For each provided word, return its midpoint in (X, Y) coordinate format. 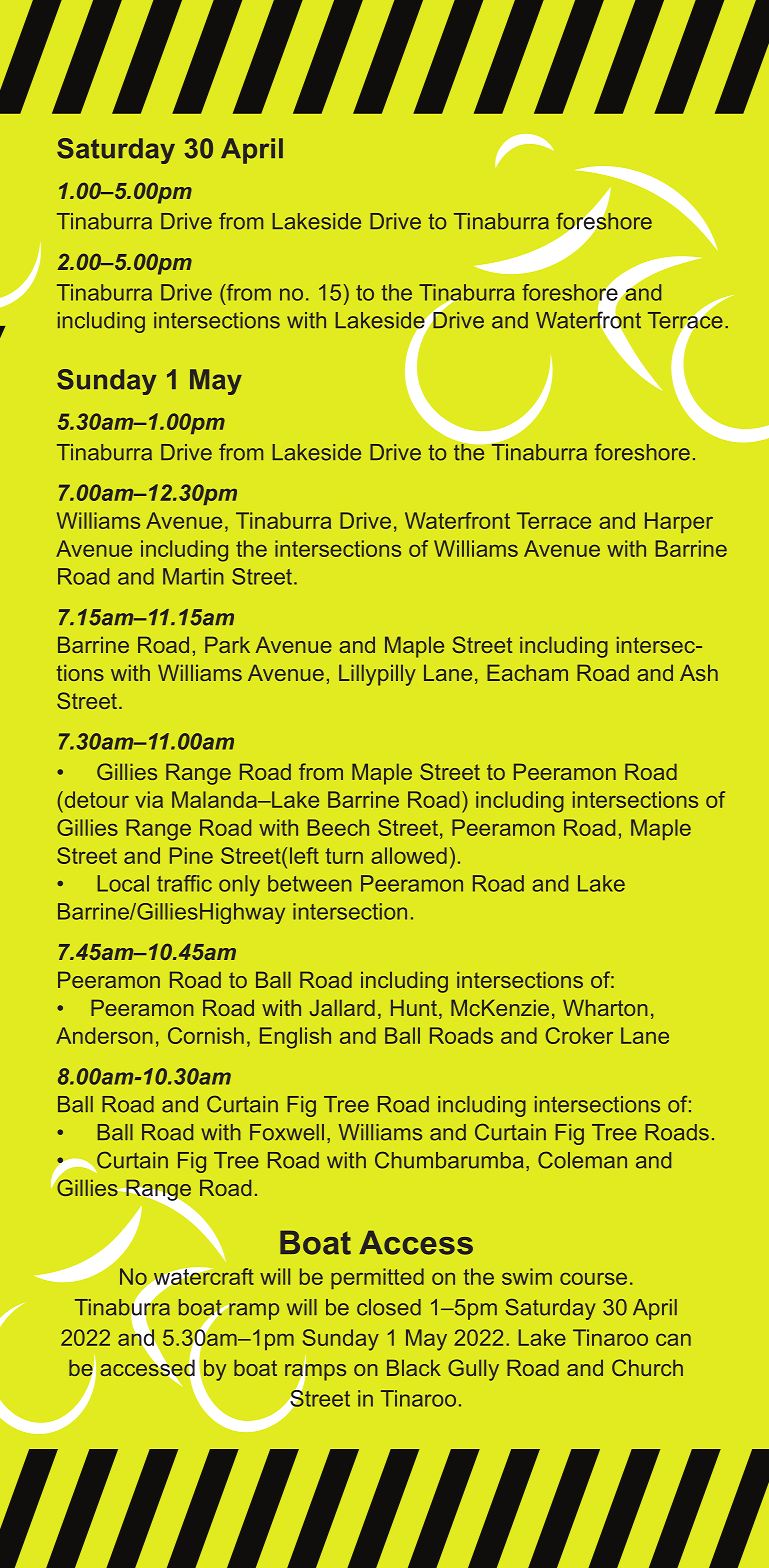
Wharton (605, 1008)
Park (227, 645)
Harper (679, 522)
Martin (193, 576)
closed (389, 1307)
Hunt (414, 1008)
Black (414, 1368)
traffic (184, 883)
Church (647, 1367)
